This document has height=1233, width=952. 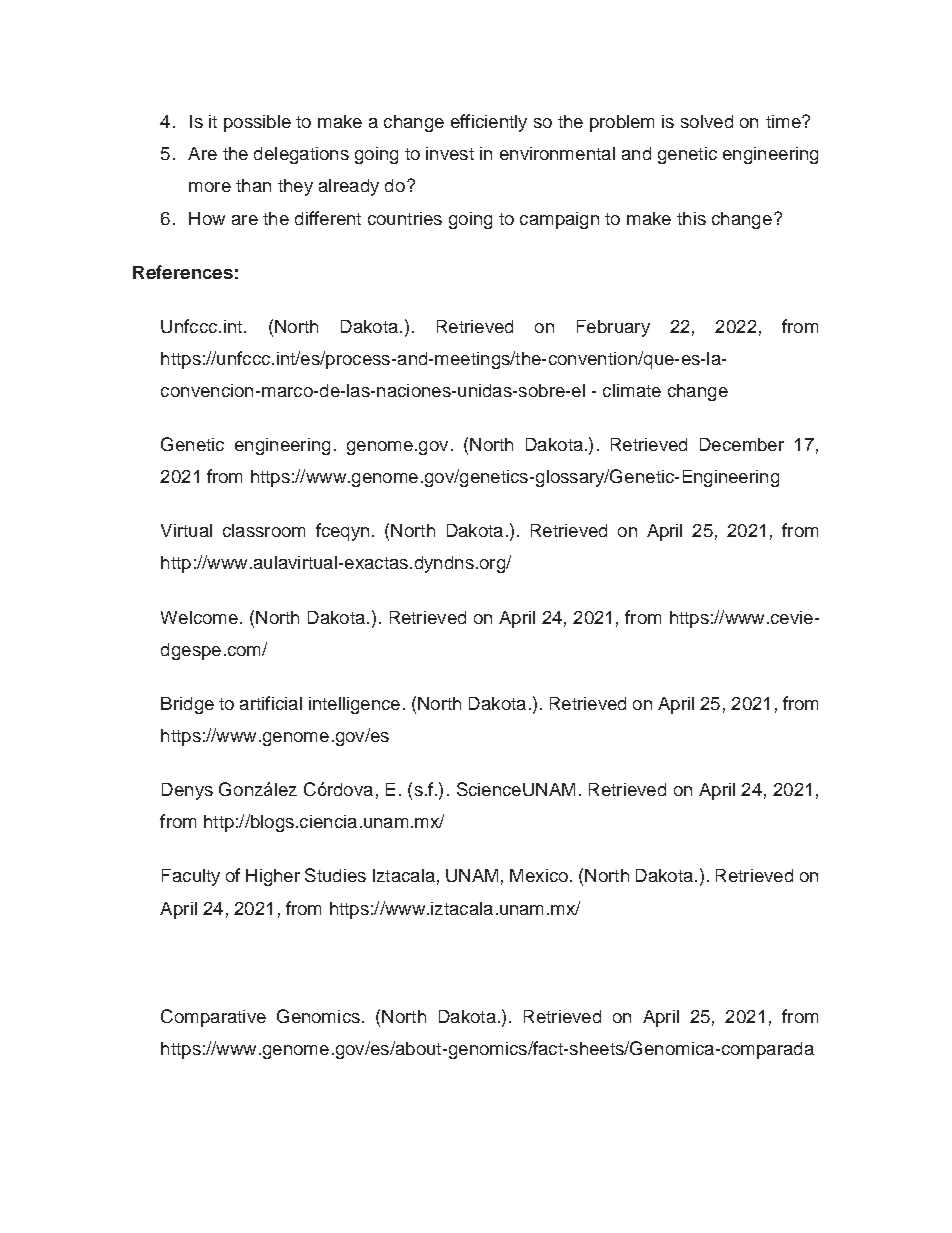 I want to click on Mexico, so click(x=539, y=875).
